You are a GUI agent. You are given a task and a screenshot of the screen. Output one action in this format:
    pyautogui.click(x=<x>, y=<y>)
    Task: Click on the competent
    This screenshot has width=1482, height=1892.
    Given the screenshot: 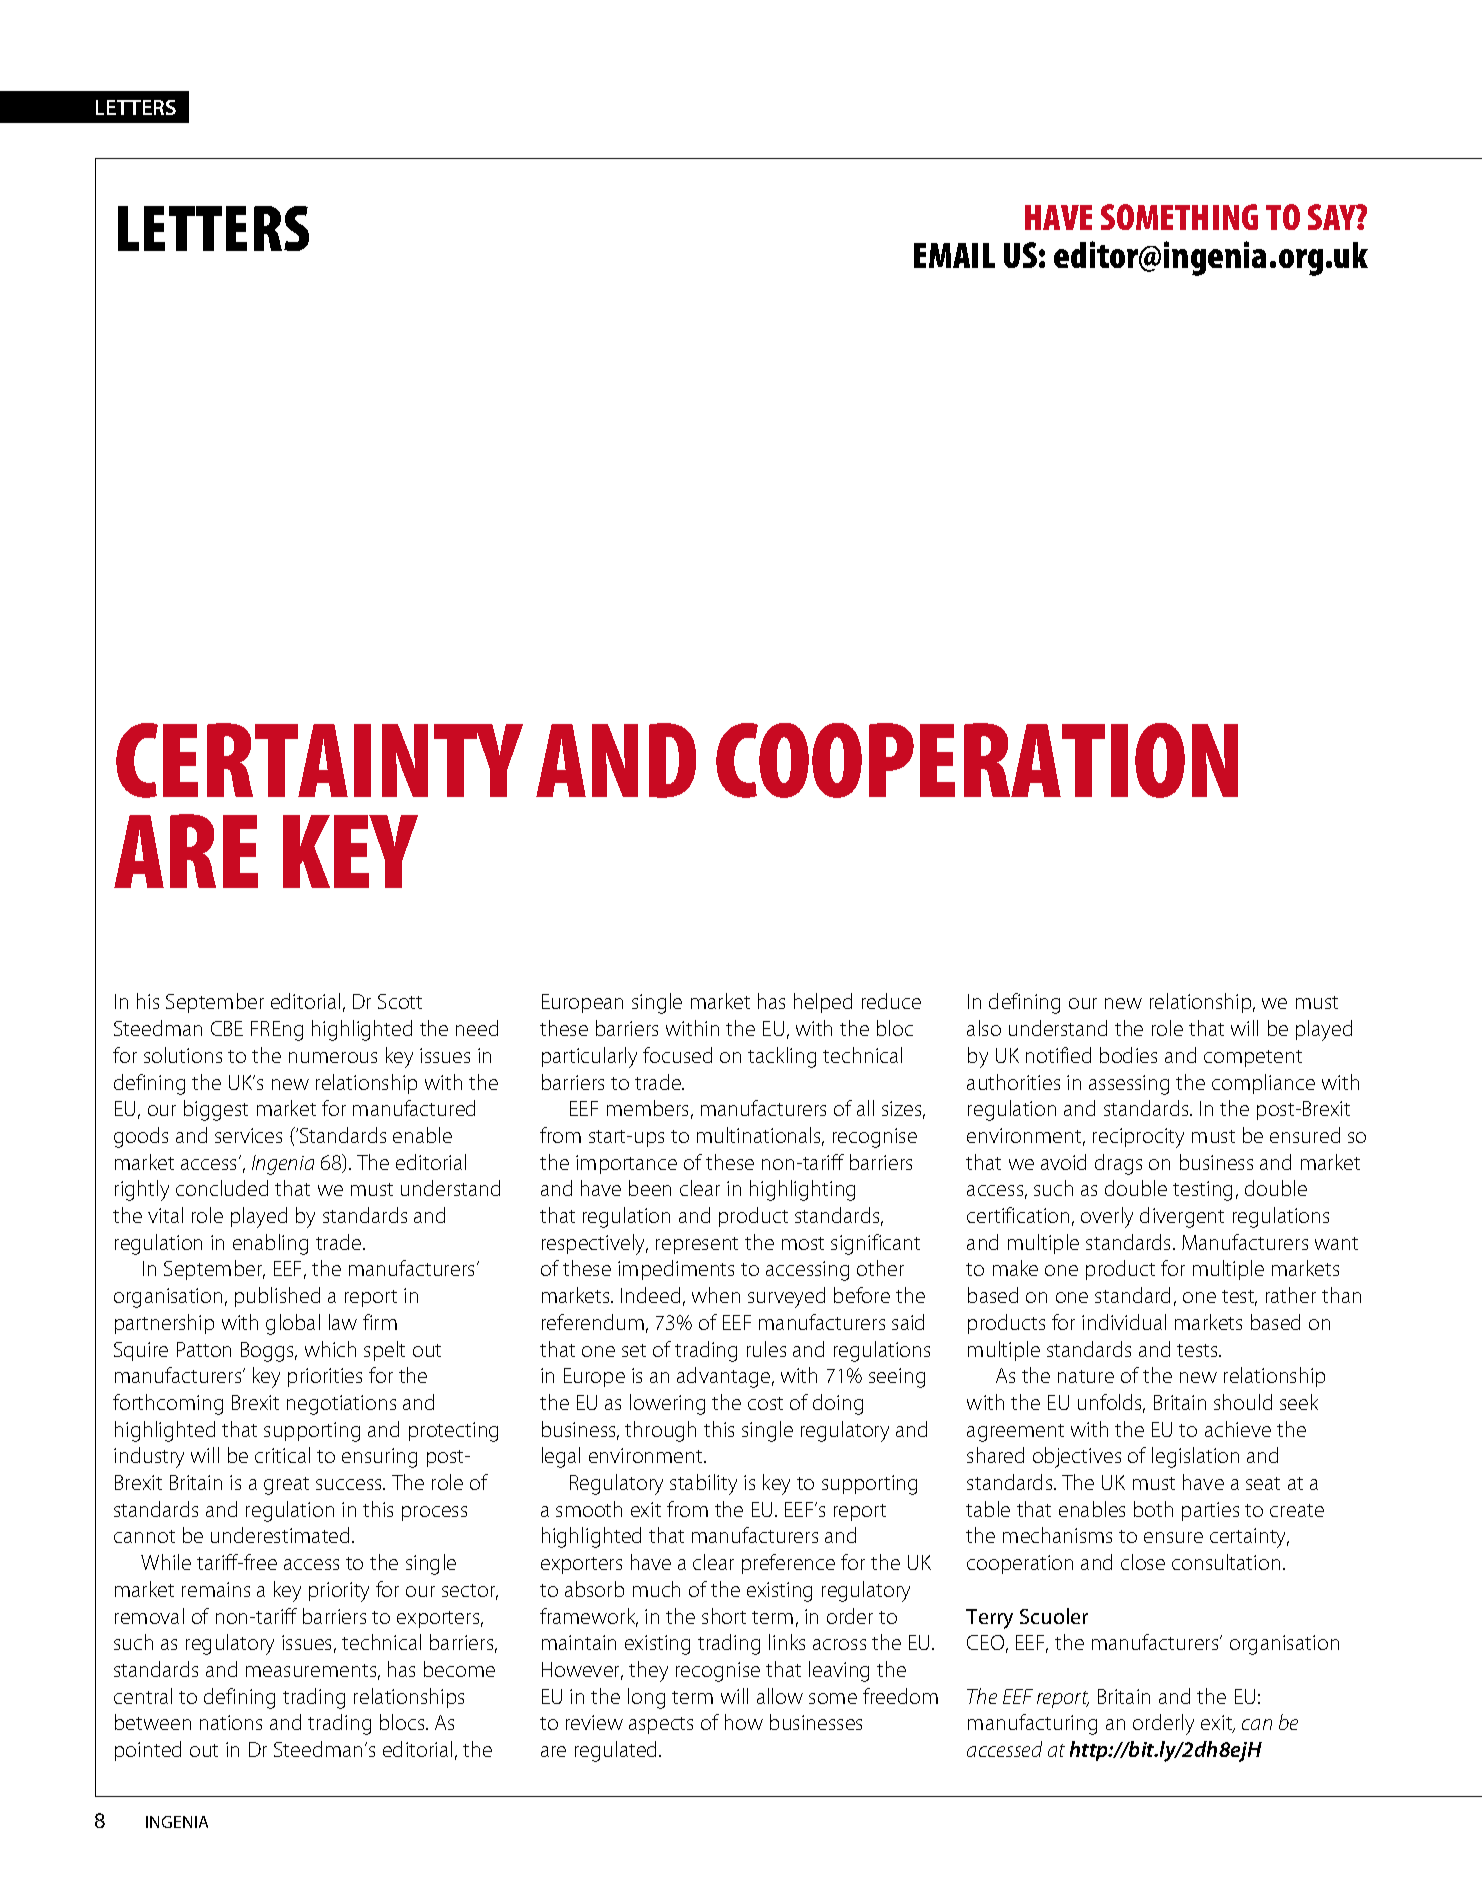 What is the action you would take?
    pyautogui.click(x=1253, y=1058)
